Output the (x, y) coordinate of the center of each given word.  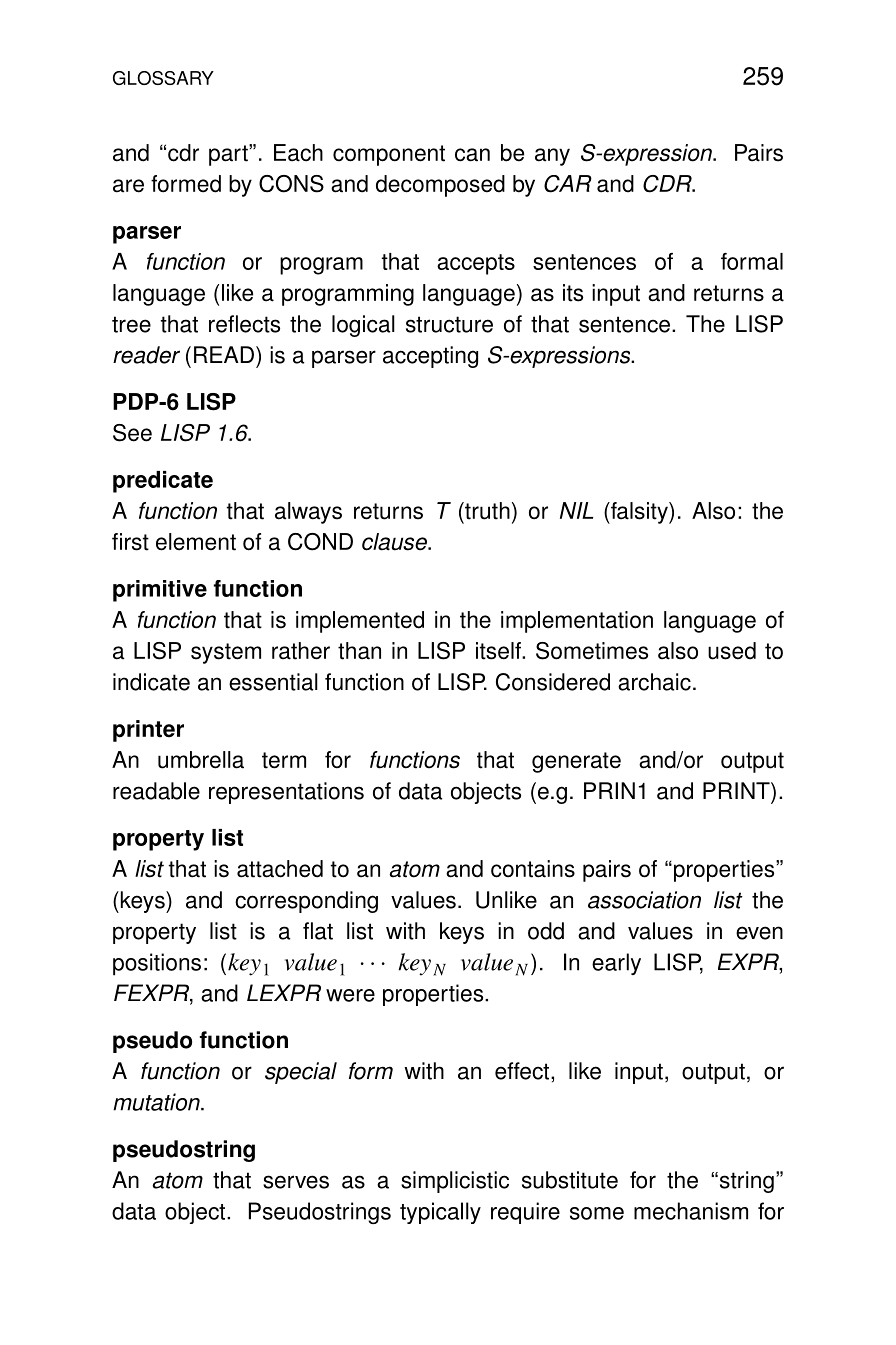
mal (766, 261)
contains (533, 869)
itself (499, 651)
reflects (244, 324)
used (732, 651)
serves (296, 1182)
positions (157, 964)
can (472, 155)
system (226, 653)
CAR (568, 184)
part (229, 155)
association (644, 900)
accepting (430, 357)
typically (440, 1213)
